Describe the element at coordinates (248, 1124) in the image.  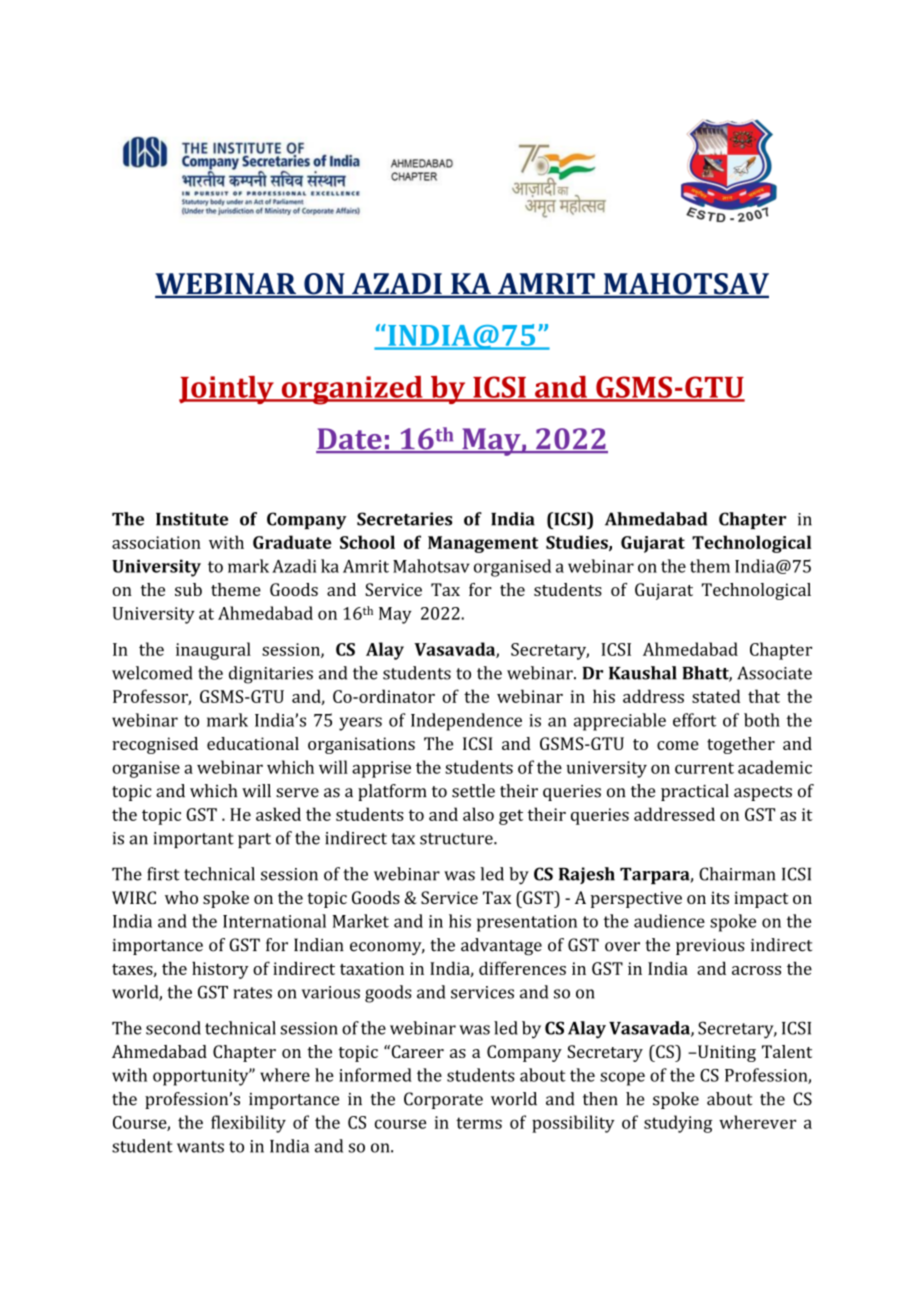
I see `flexibility` at that location.
